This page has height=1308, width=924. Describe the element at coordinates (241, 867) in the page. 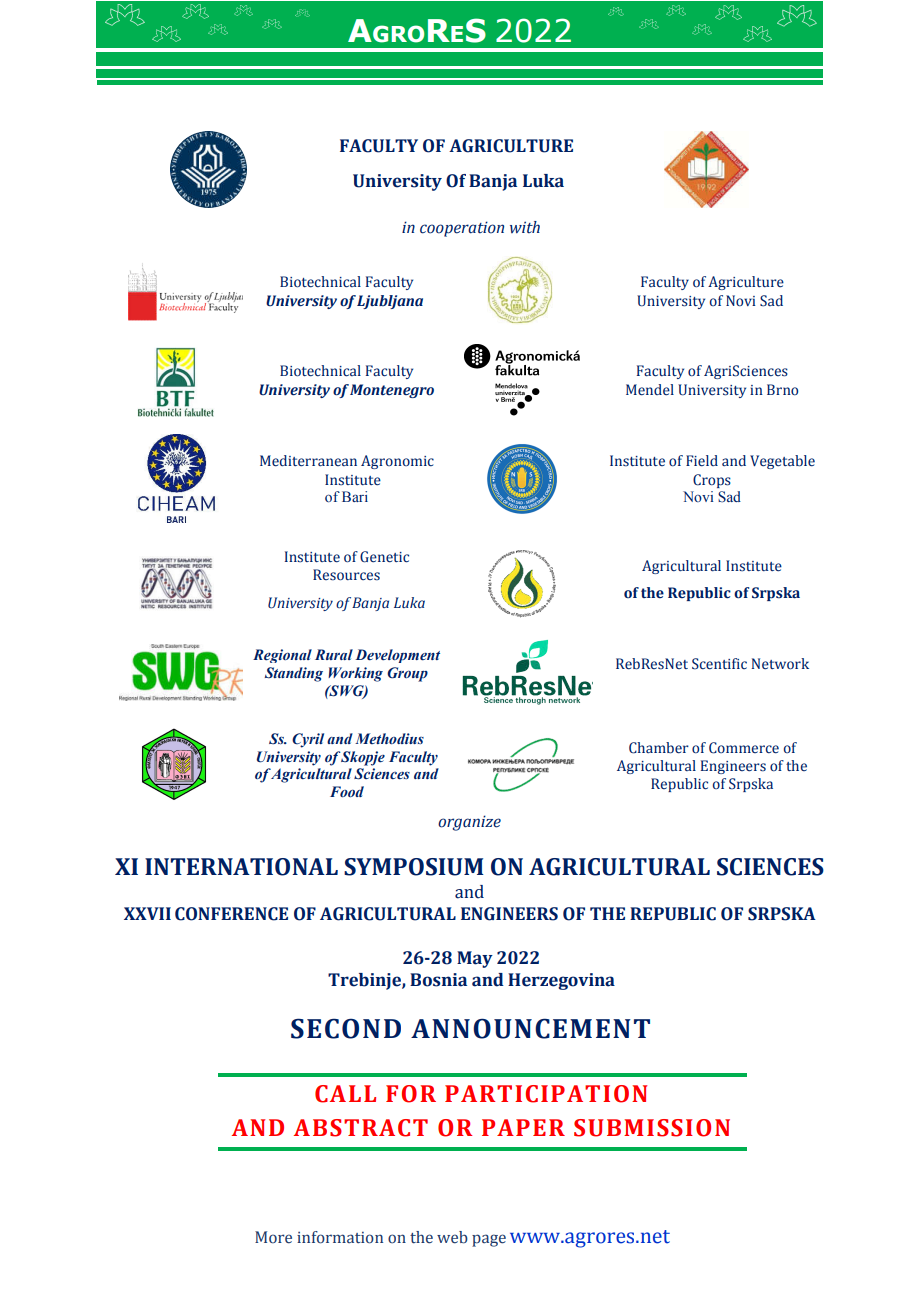

I see `INTERNATIONAL` at that location.
